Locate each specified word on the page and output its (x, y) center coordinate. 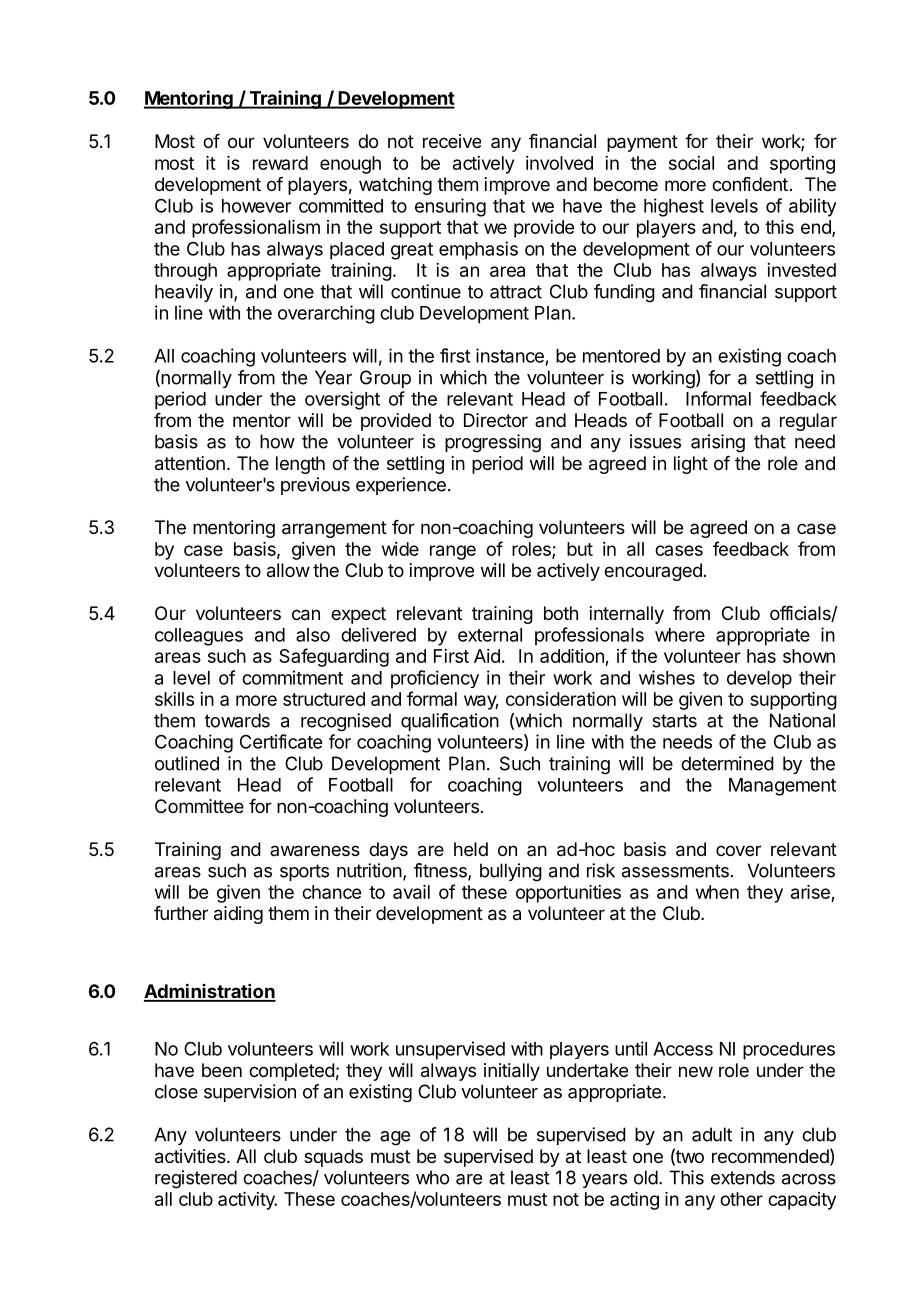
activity (247, 1201)
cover (738, 850)
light (691, 465)
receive (452, 141)
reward (280, 163)
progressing (493, 443)
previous (315, 486)
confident (750, 184)
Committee (199, 806)
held (471, 849)
